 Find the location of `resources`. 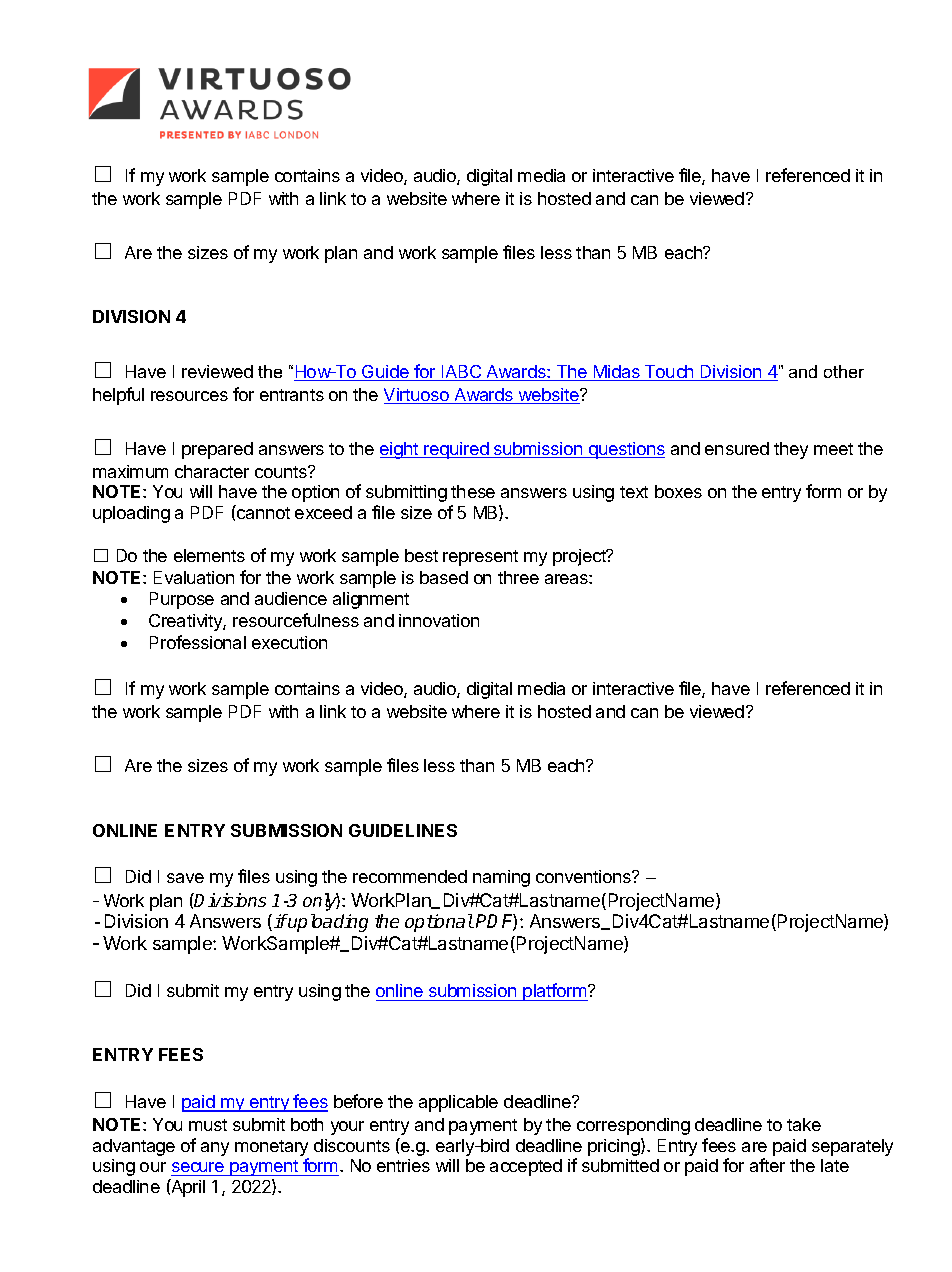

resources is located at coordinates (189, 396).
